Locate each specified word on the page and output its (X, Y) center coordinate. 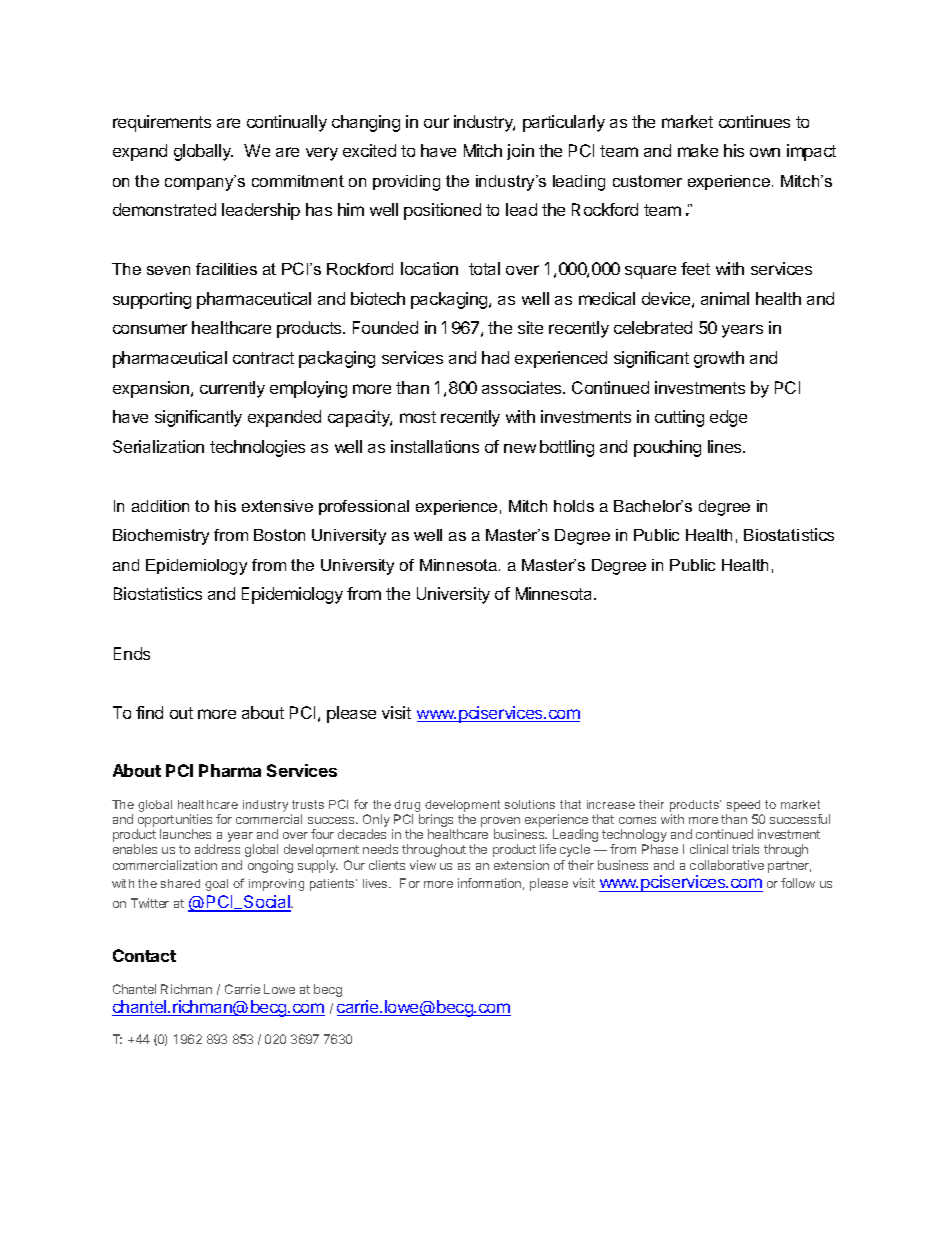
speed (743, 806)
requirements (162, 123)
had (495, 357)
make (698, 150)
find (149, 712)
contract (263, 358)
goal (216, 885)
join (520, 152)
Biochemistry (161, 537)
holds (574, 506)
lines (726, 446)
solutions (530, 804)
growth (719, 359)
